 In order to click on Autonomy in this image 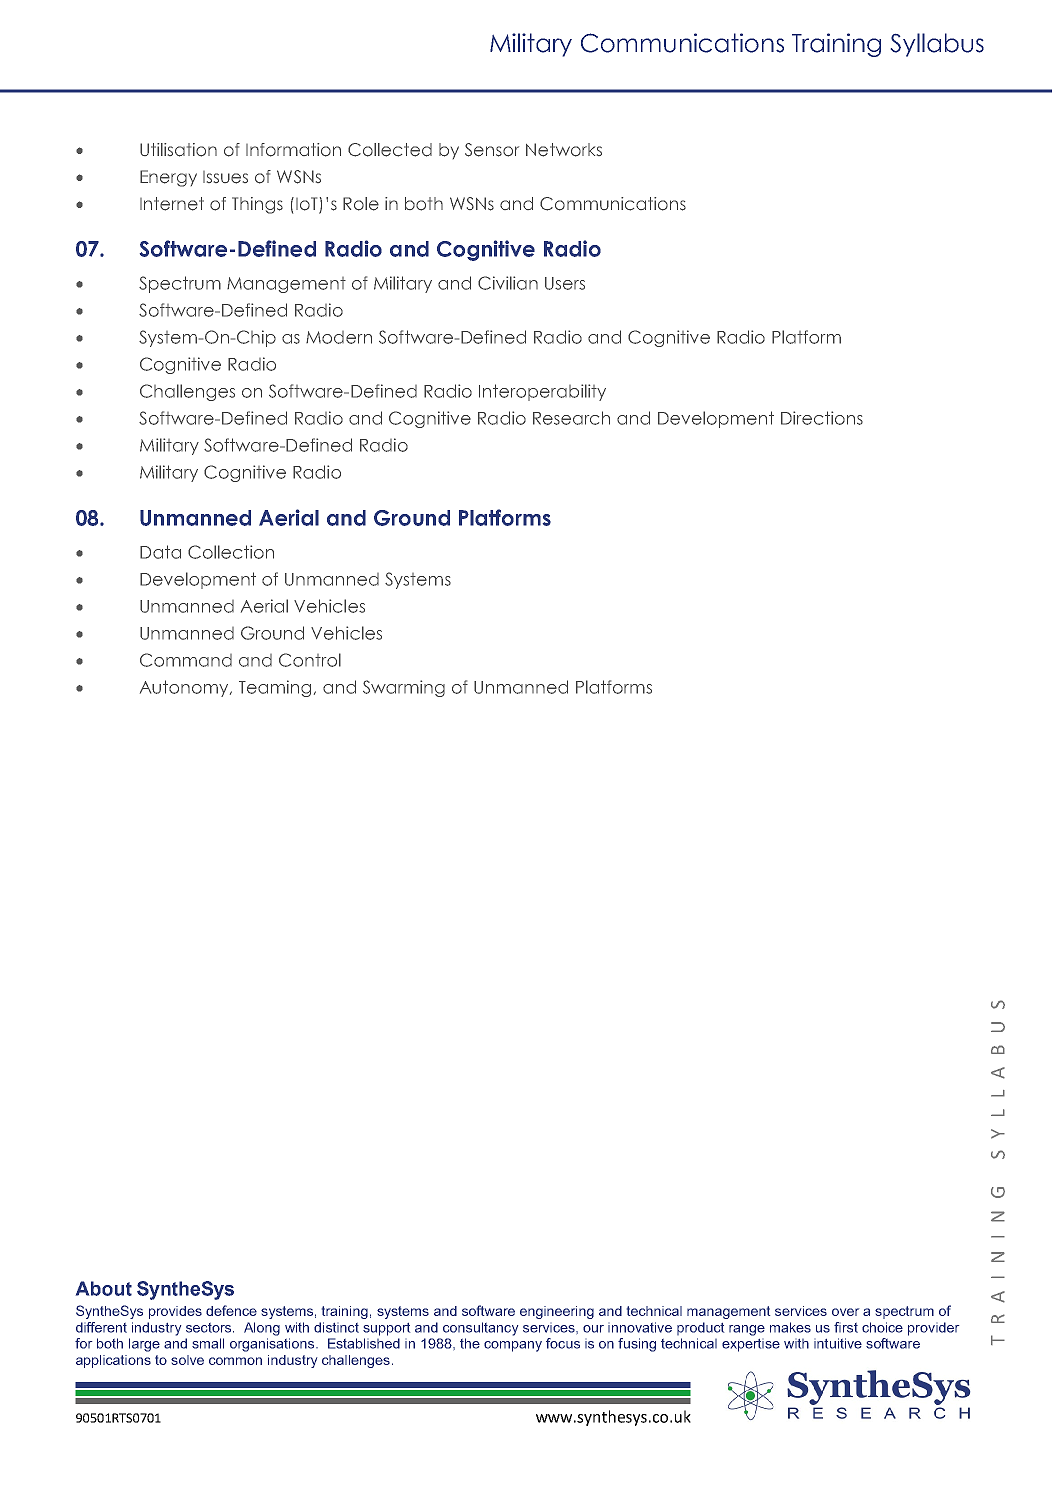, I will do `click(185, 688)`.
